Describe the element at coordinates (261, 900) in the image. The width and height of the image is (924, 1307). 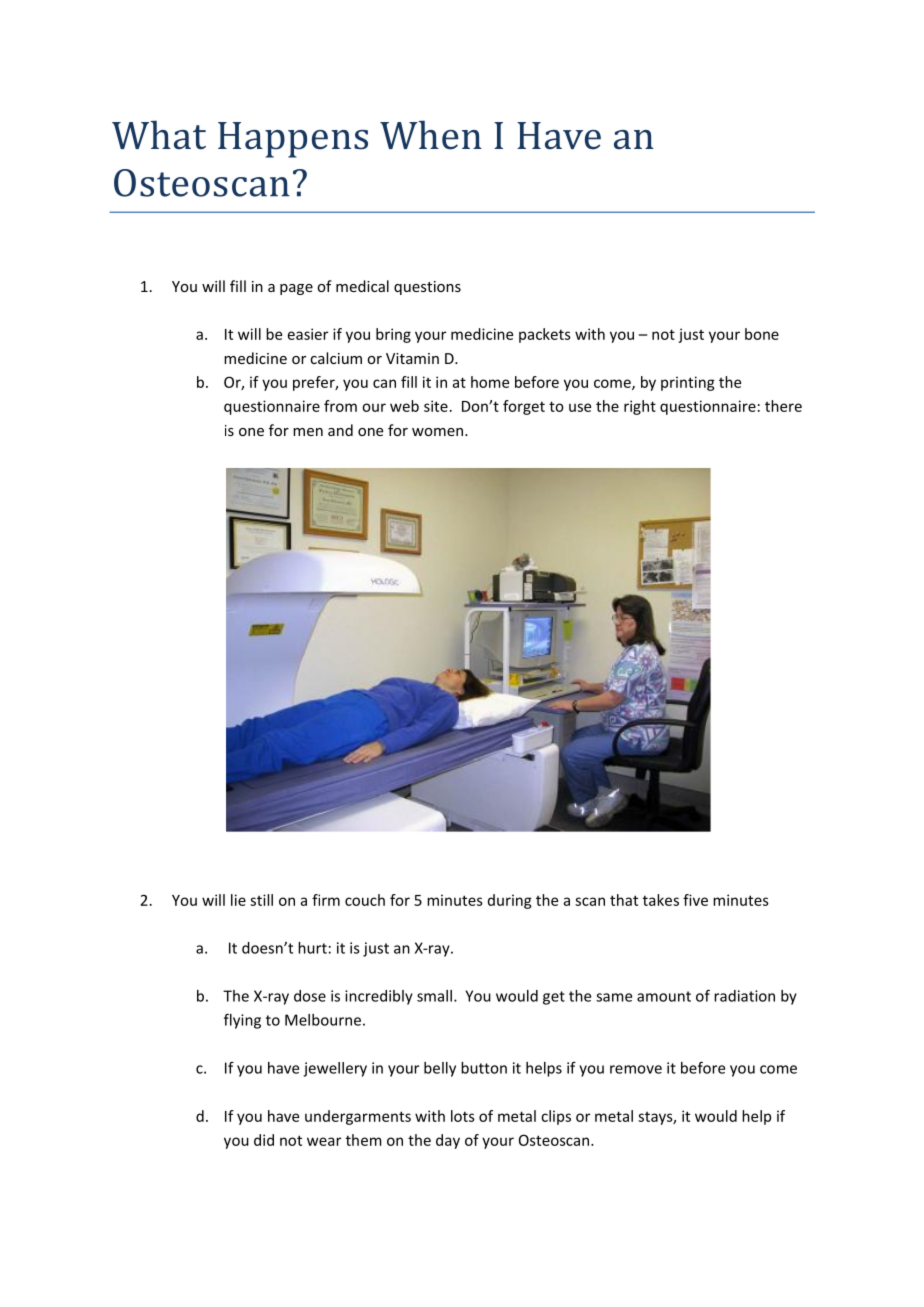
I see `still` at that location.
